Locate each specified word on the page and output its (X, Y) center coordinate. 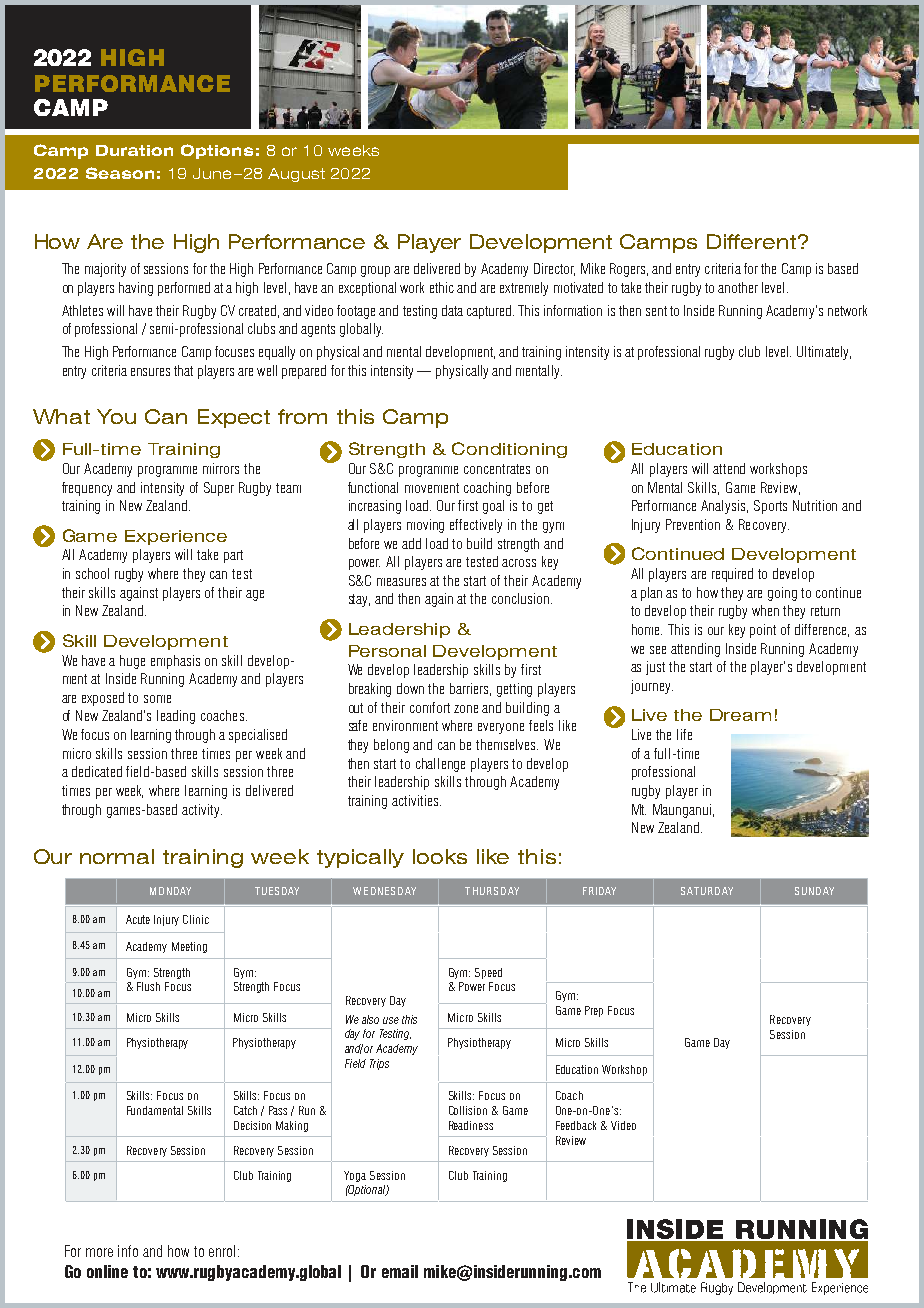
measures (401, 582)
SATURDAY (707, 891)
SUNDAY (814, 891)
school (92, 573)
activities (416, 800)
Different (753, 241)
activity (202, 811)
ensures (150, 372)
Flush (148, 986)
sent (656, 311)
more (99, 1252)
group (375, 271)
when (765, 610)
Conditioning (509, 450)
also (370, 1019)
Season (120, 173)
